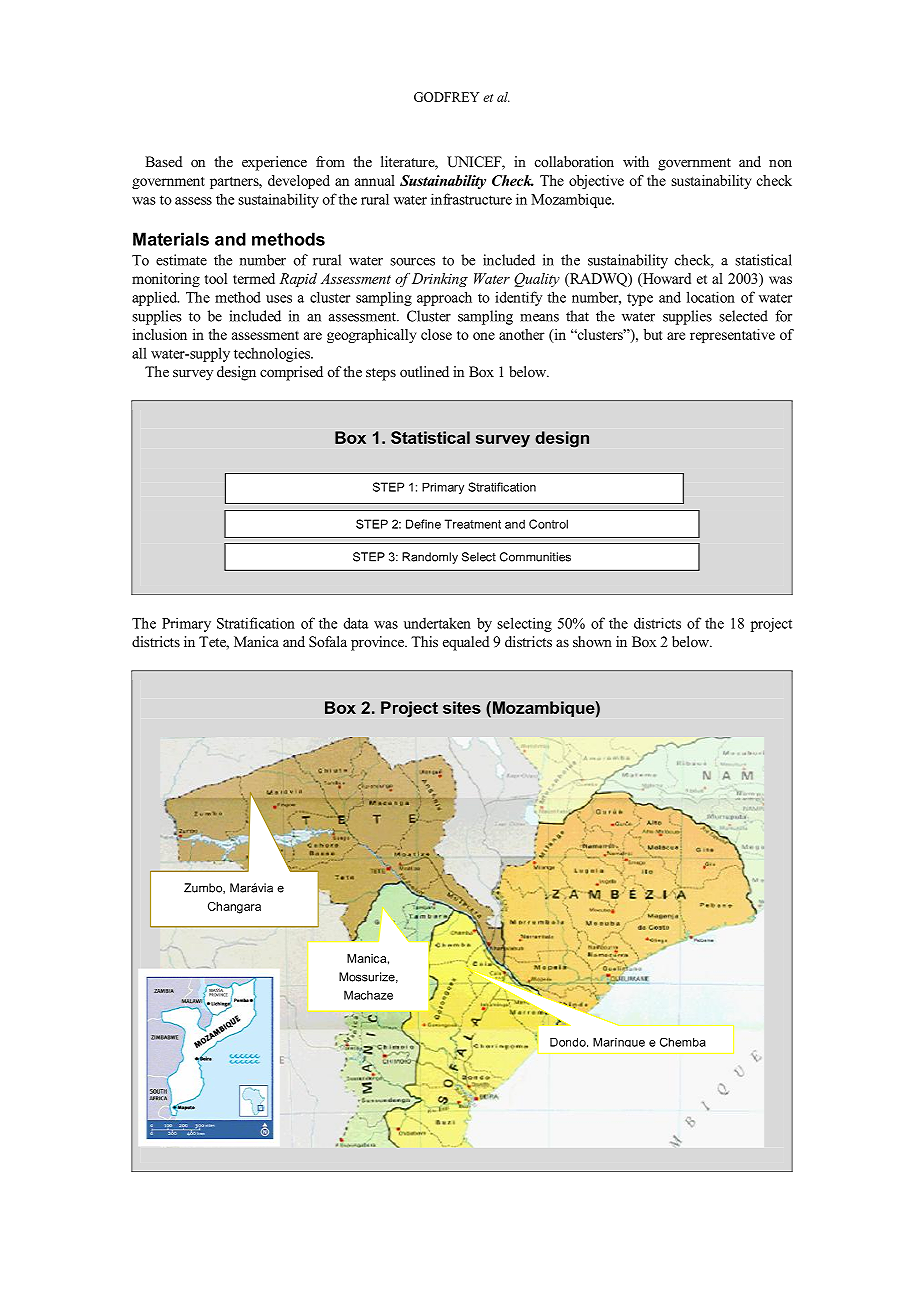 This screenshot has height=1308, width=924. I want to click on location, so click(711, 297).
